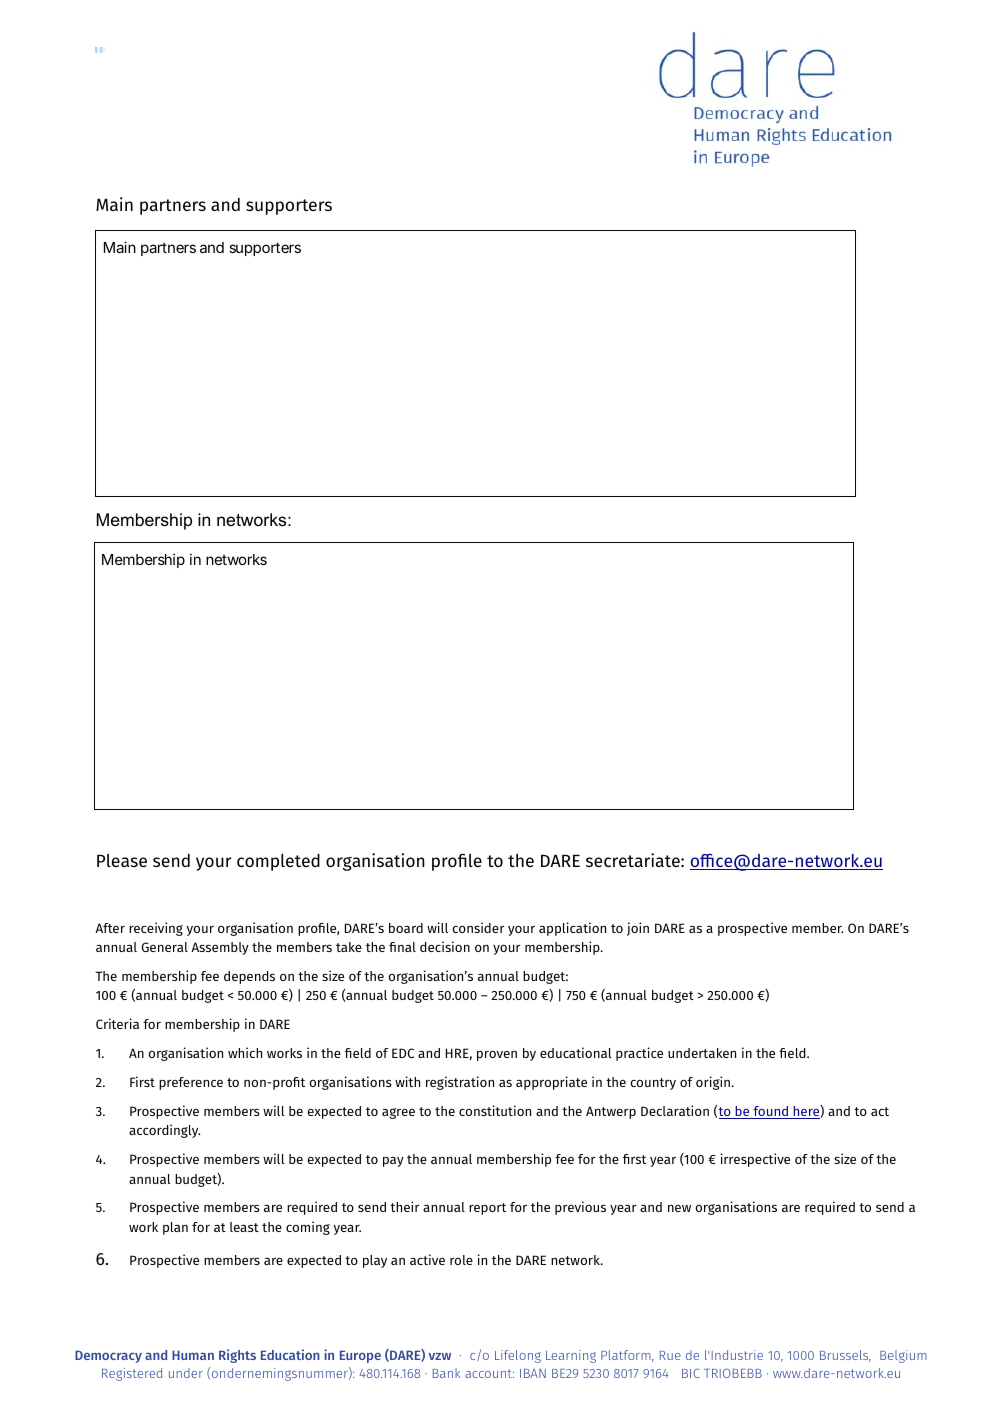  I want to click on least, so click(244, 1227).
